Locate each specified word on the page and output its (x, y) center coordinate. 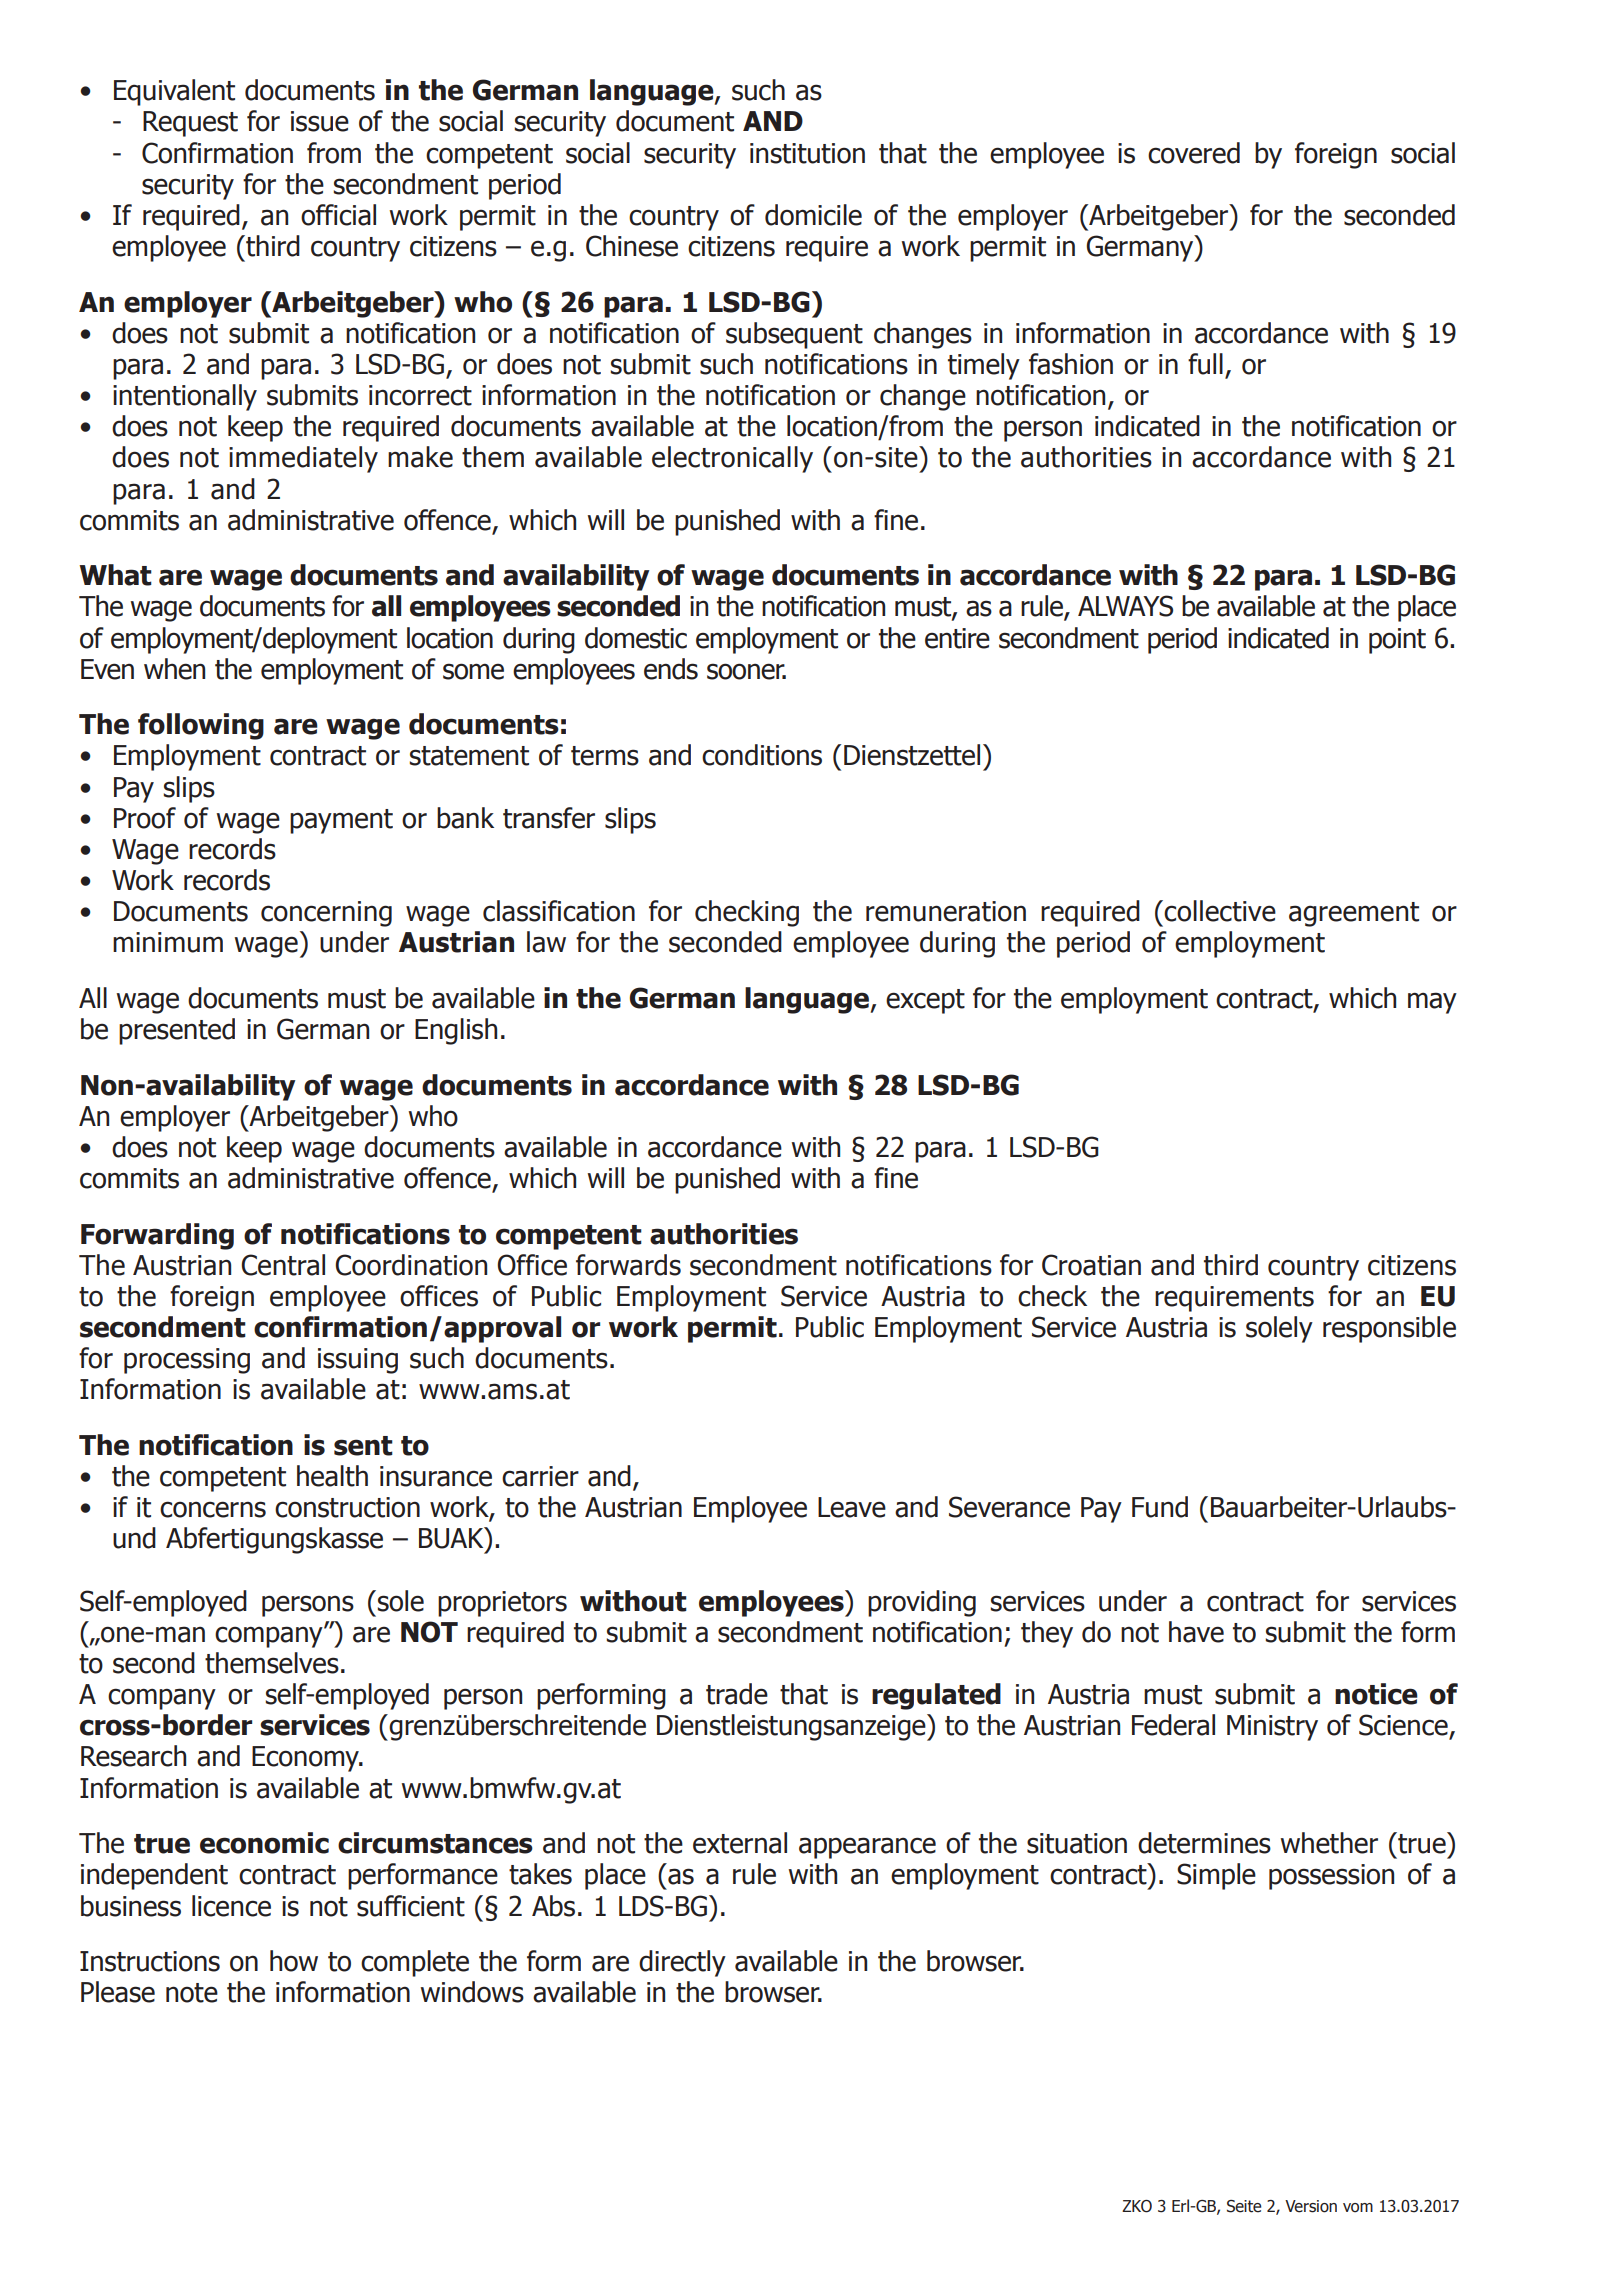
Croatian (1091, 1265)
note (192, 1993)
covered (1194, 153)
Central (283, 1265)
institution (807, 153)
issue (320, 121)
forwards (628, 1265)
